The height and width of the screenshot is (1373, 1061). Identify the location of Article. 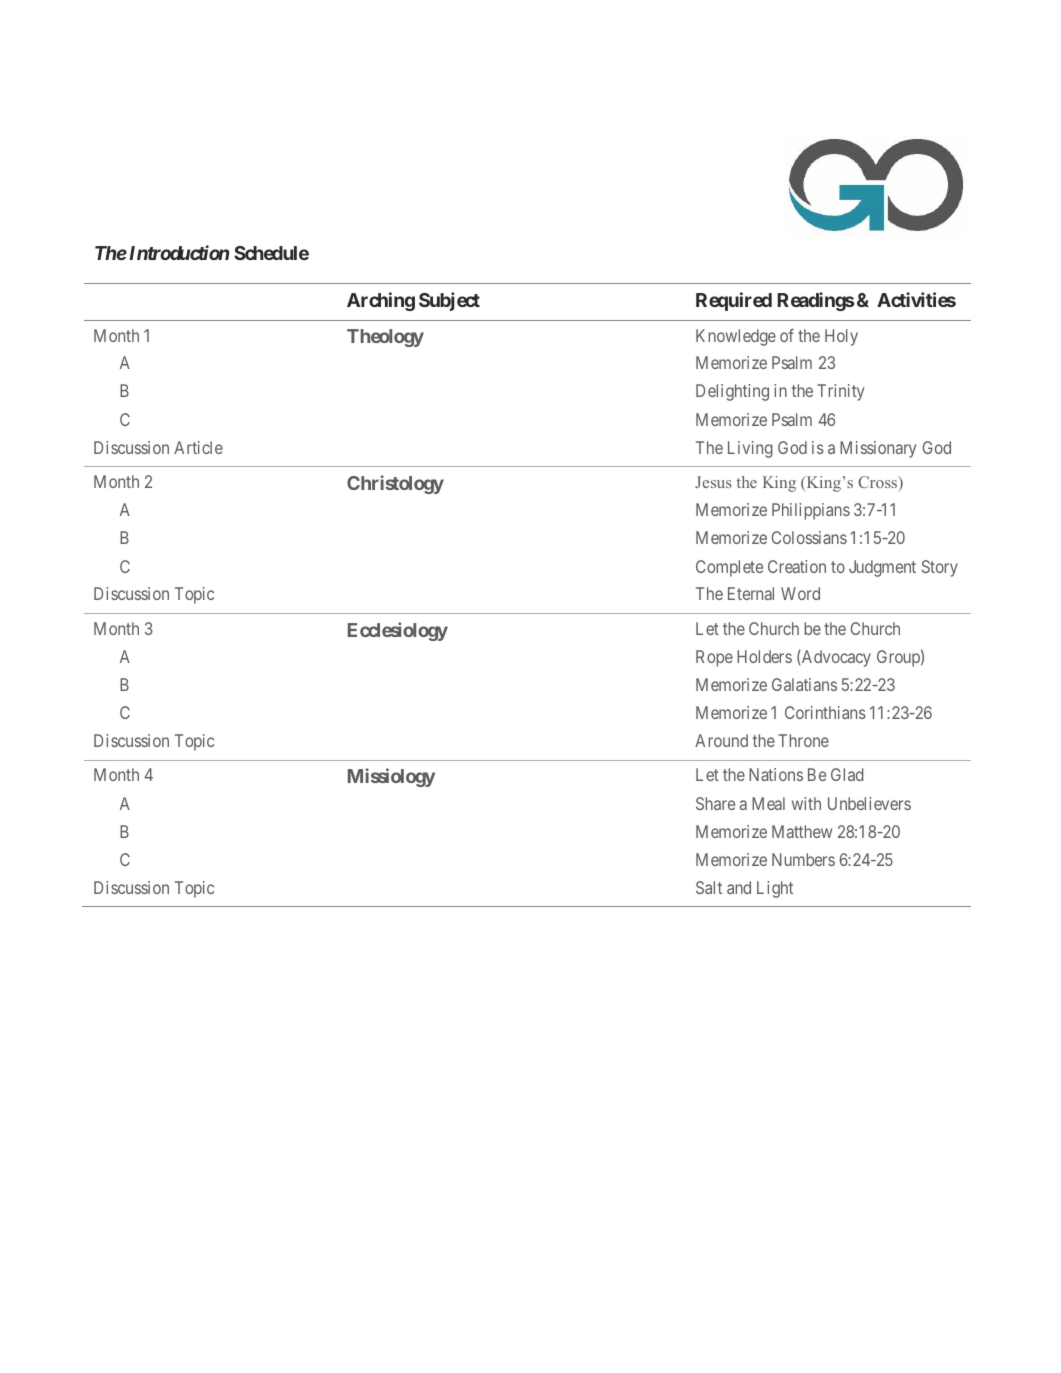
(198, 447).
